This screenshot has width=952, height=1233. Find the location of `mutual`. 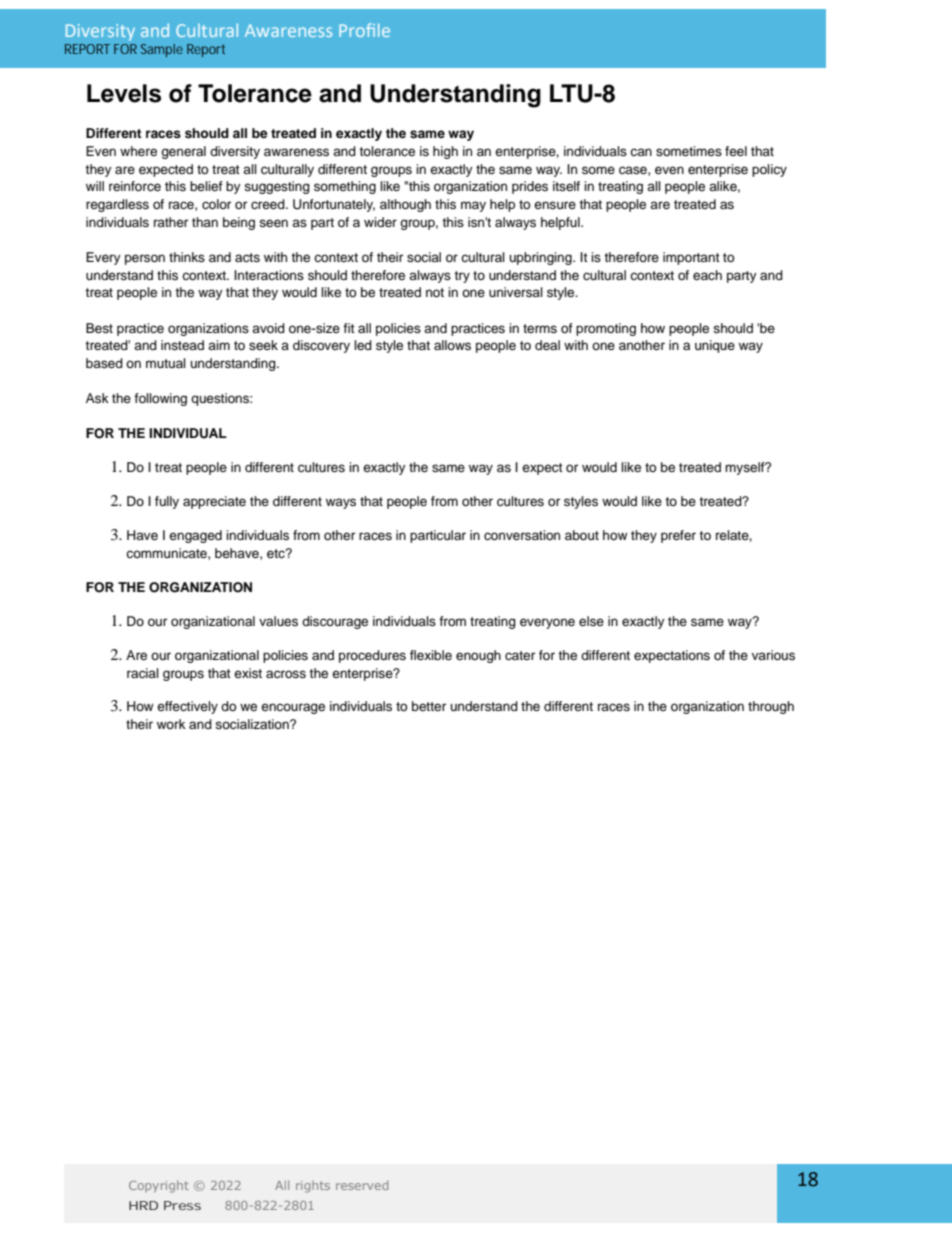

mutual is located at coordinates (166, 363).
